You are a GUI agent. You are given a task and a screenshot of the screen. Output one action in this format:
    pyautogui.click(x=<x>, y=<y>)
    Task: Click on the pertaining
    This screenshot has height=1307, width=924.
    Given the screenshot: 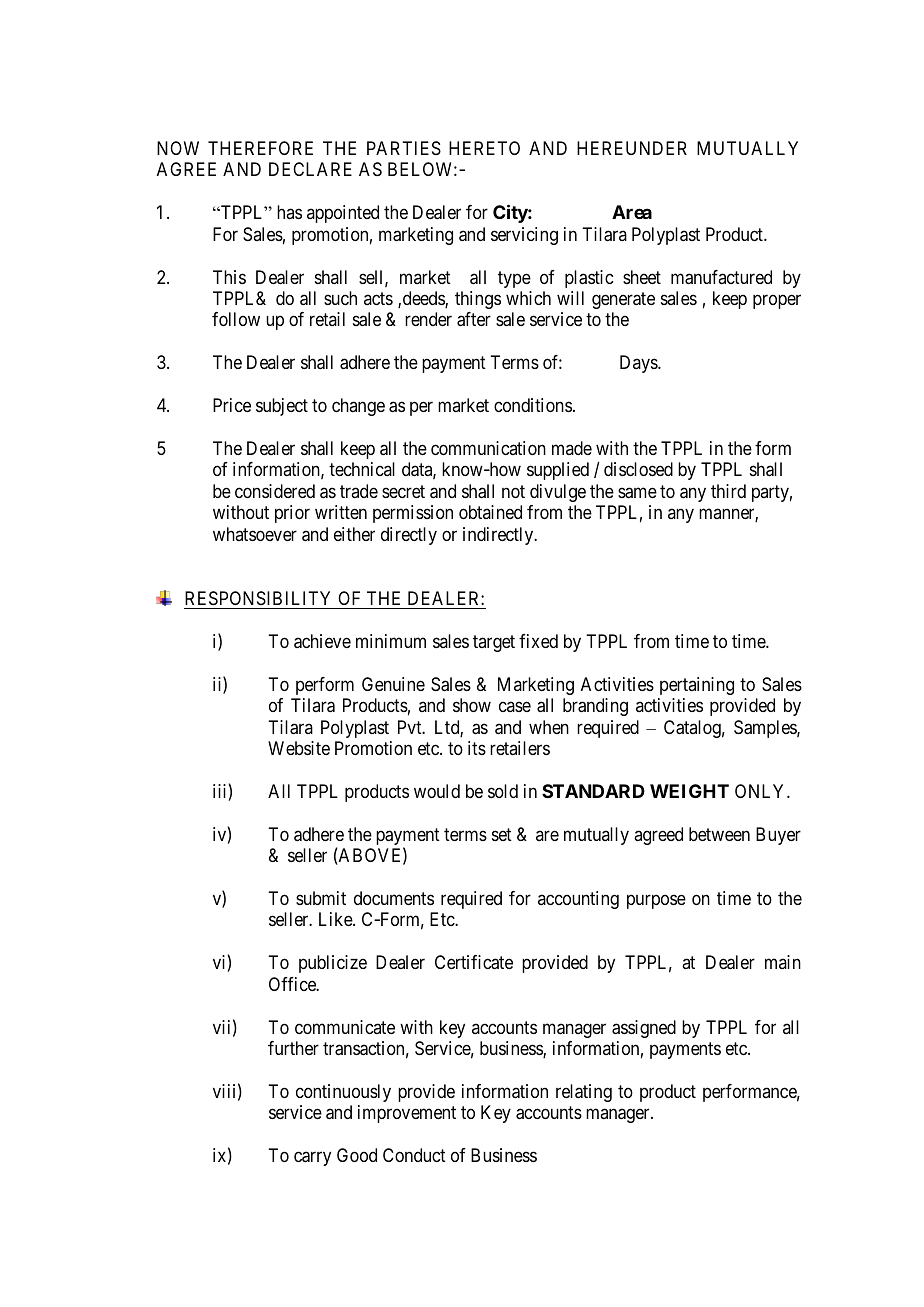 What is the action you would take?
    pyautogui.click(x=697, y=686)
